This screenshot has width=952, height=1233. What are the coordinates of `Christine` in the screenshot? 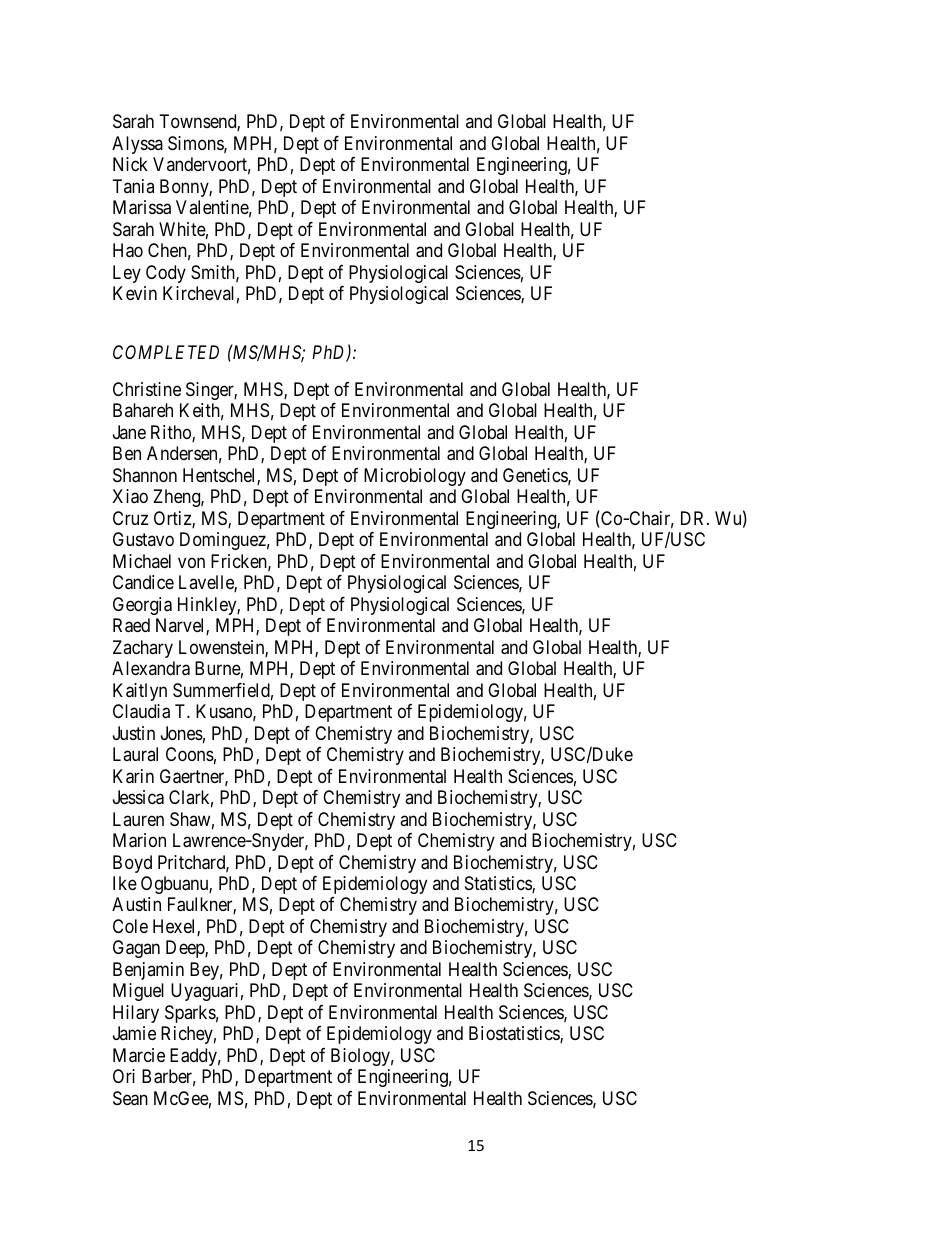 It's located at (147, 389).
